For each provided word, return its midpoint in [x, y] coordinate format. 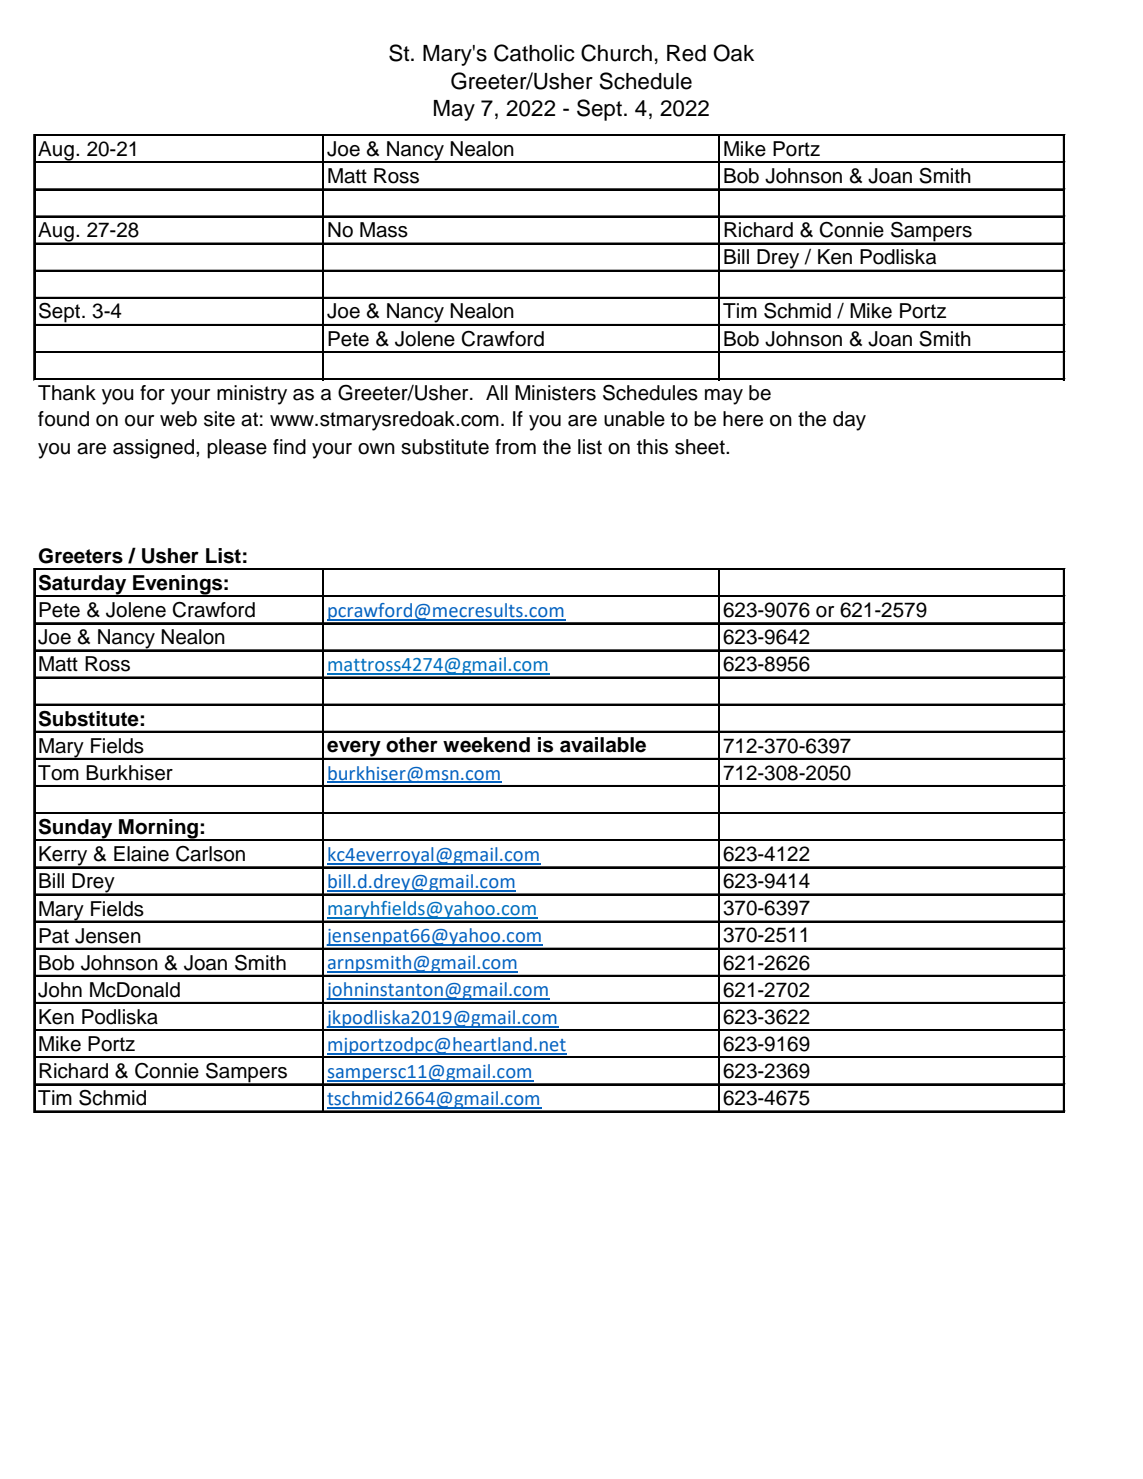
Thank [67, 393]
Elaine [141, 854]
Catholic [534, 53]
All [497, 392]
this [652, 447]
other [412, 745]
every [354, 749]
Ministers [555, 393]
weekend [486, 745]
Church [616, 53]
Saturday [83, 585]
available [603, 745]
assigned [153, 449]
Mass [384, 230]
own [376, 449]
